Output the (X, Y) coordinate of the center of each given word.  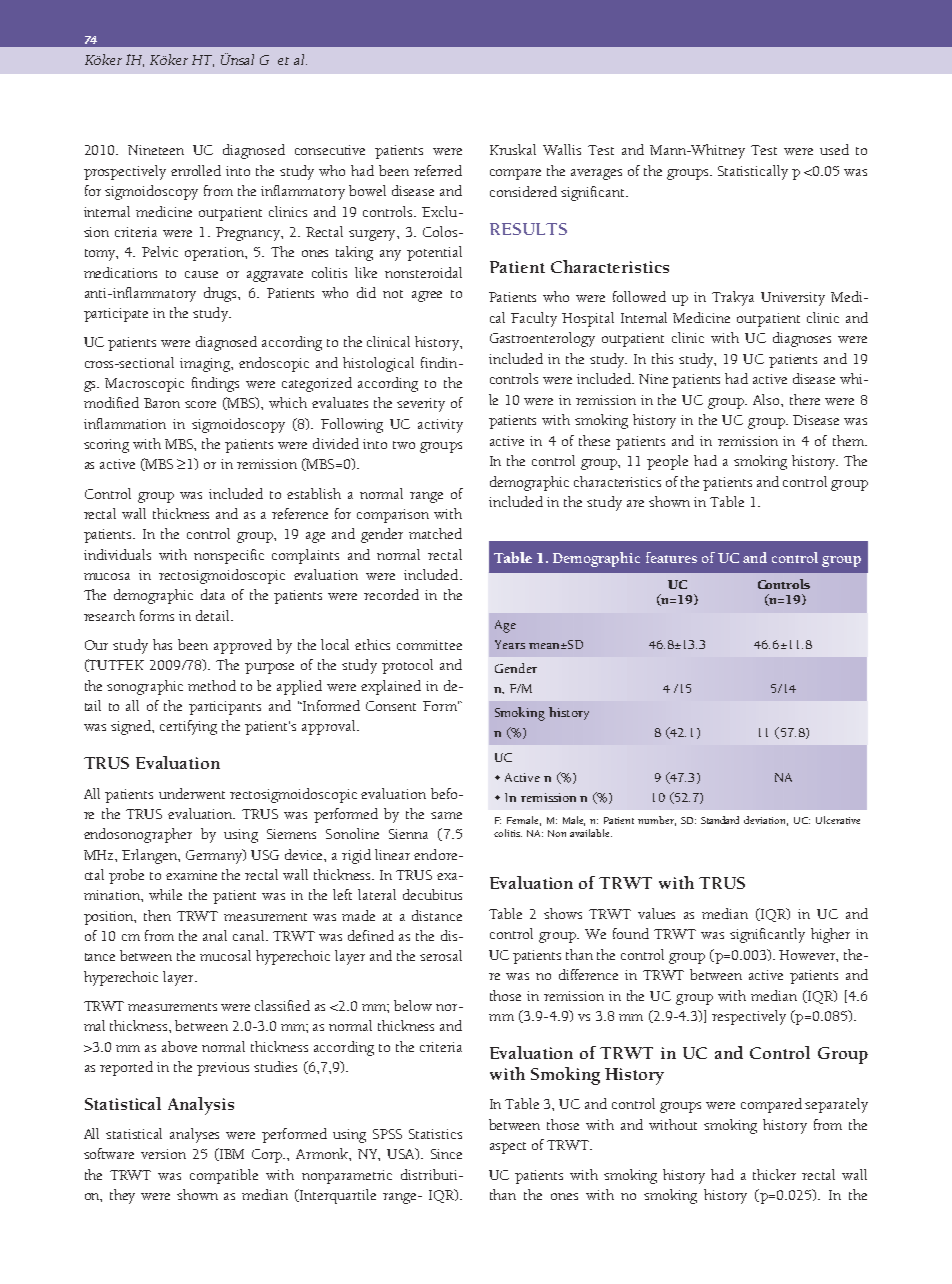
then (157, 915)
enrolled (196, 170)
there (805, 399)
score (200, 404)
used (834, 149)
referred (438, 170)
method (212, 685)
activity (440, 426)
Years (510, 644)
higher (830, 935)
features (671, 557)
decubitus (432, 894)
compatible (224, 1176)
